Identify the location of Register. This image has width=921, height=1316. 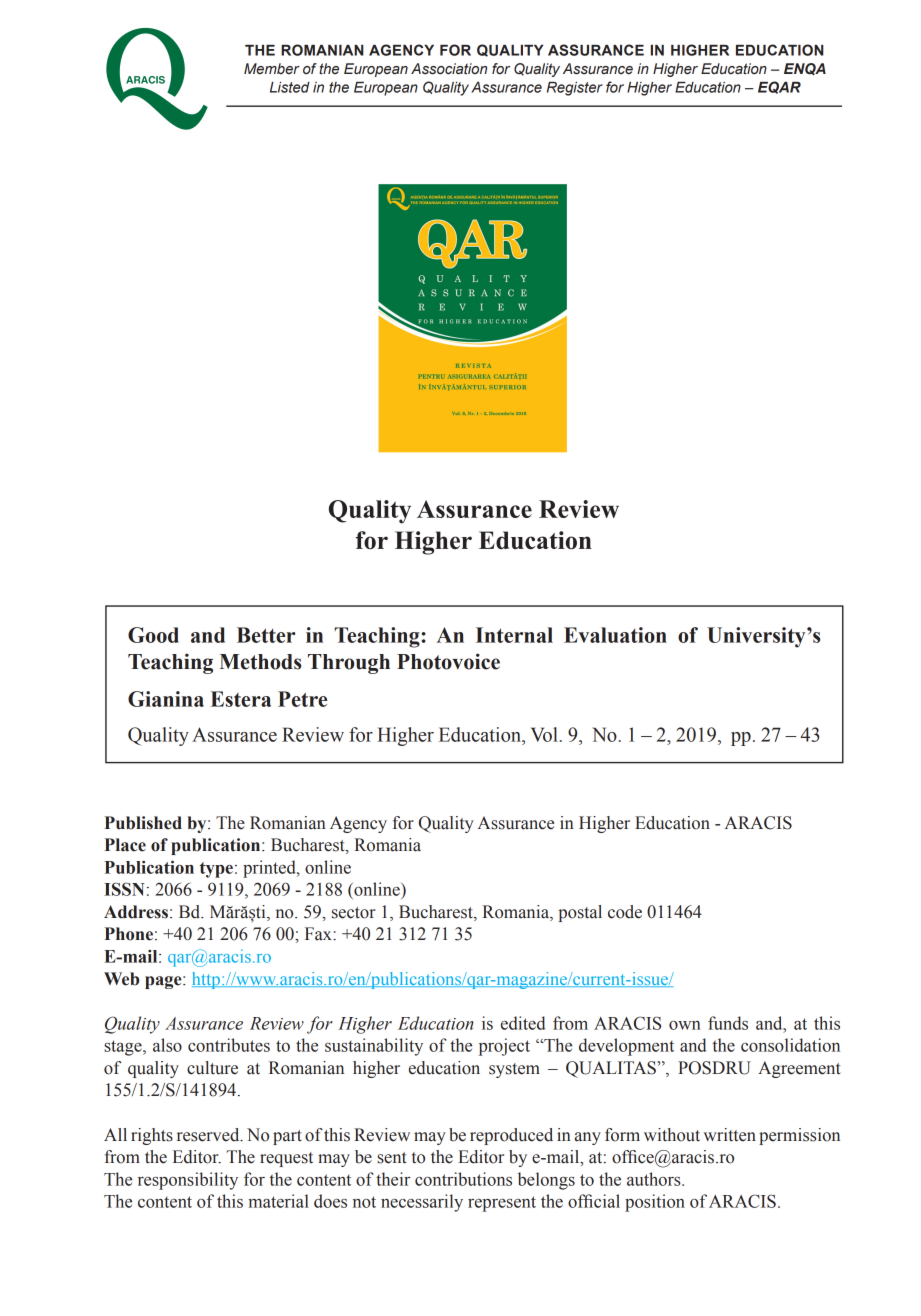
(575, 89).
